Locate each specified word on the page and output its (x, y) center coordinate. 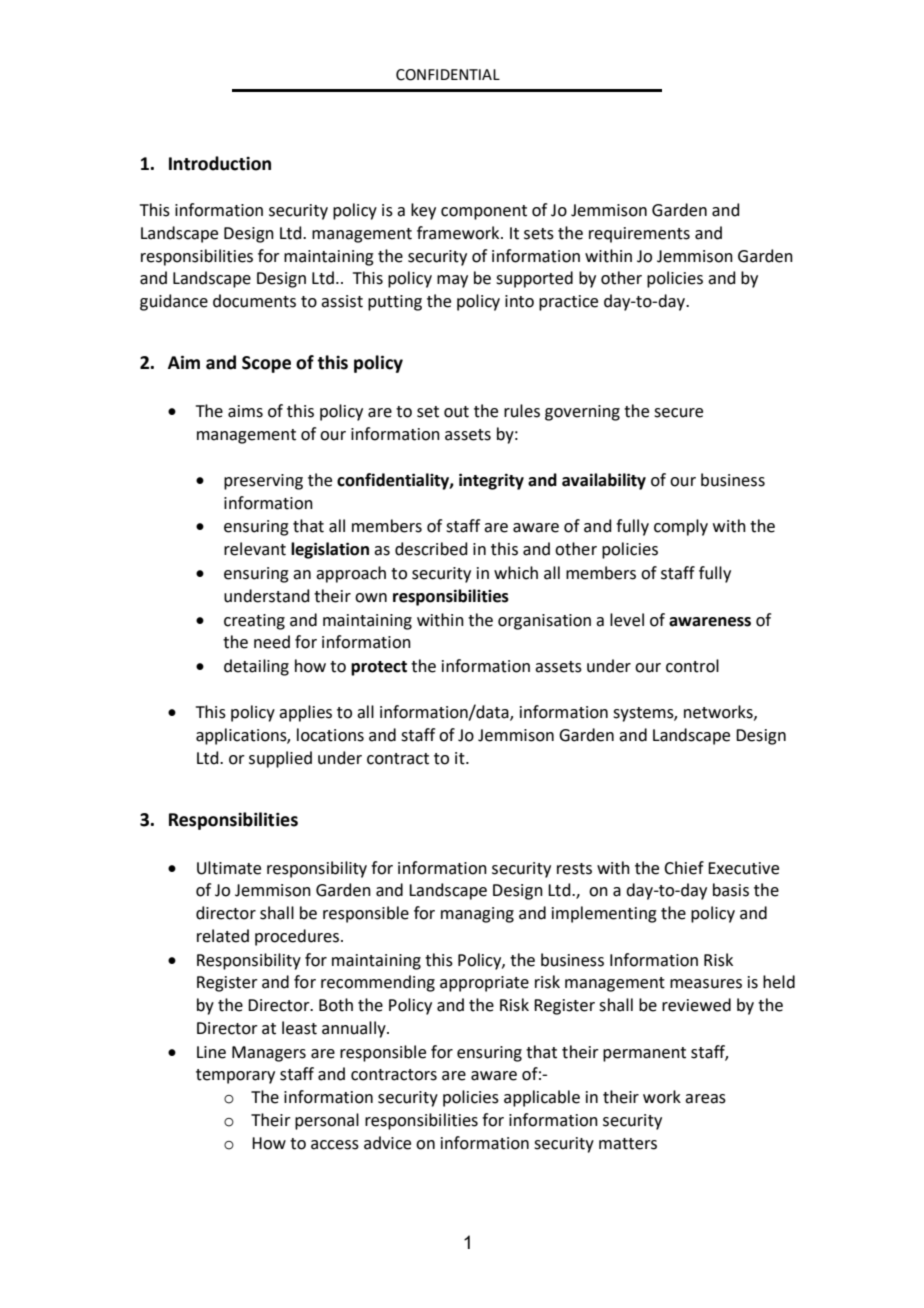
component (484, 212)
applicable (542, 1098)
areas (705, 1099)
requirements (639, 235)
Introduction (220, 163)
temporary (235, 1076)
